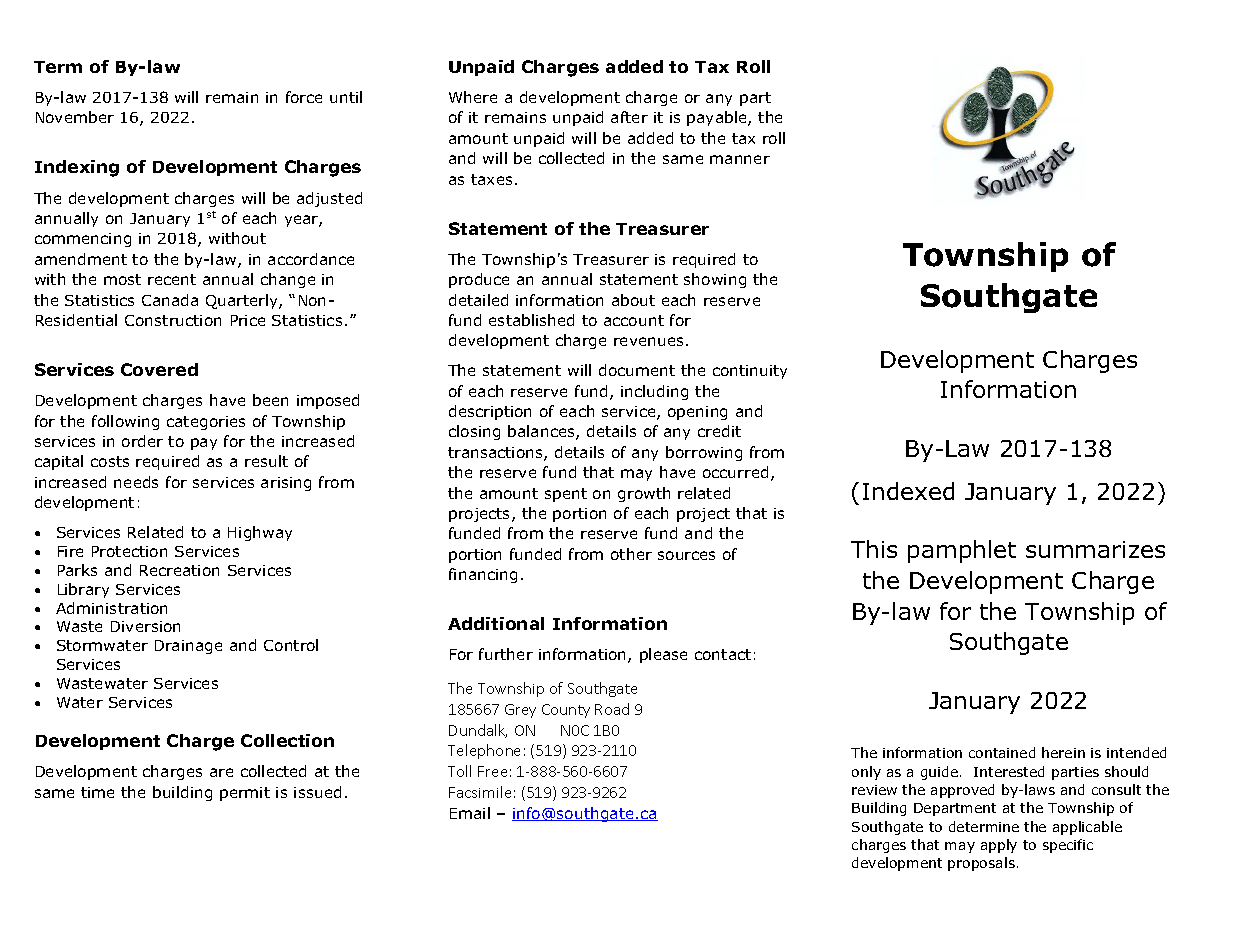 Image resolution: width=1233 pixels, height=952 pixels. I want to click on November, so click(75, 117).
